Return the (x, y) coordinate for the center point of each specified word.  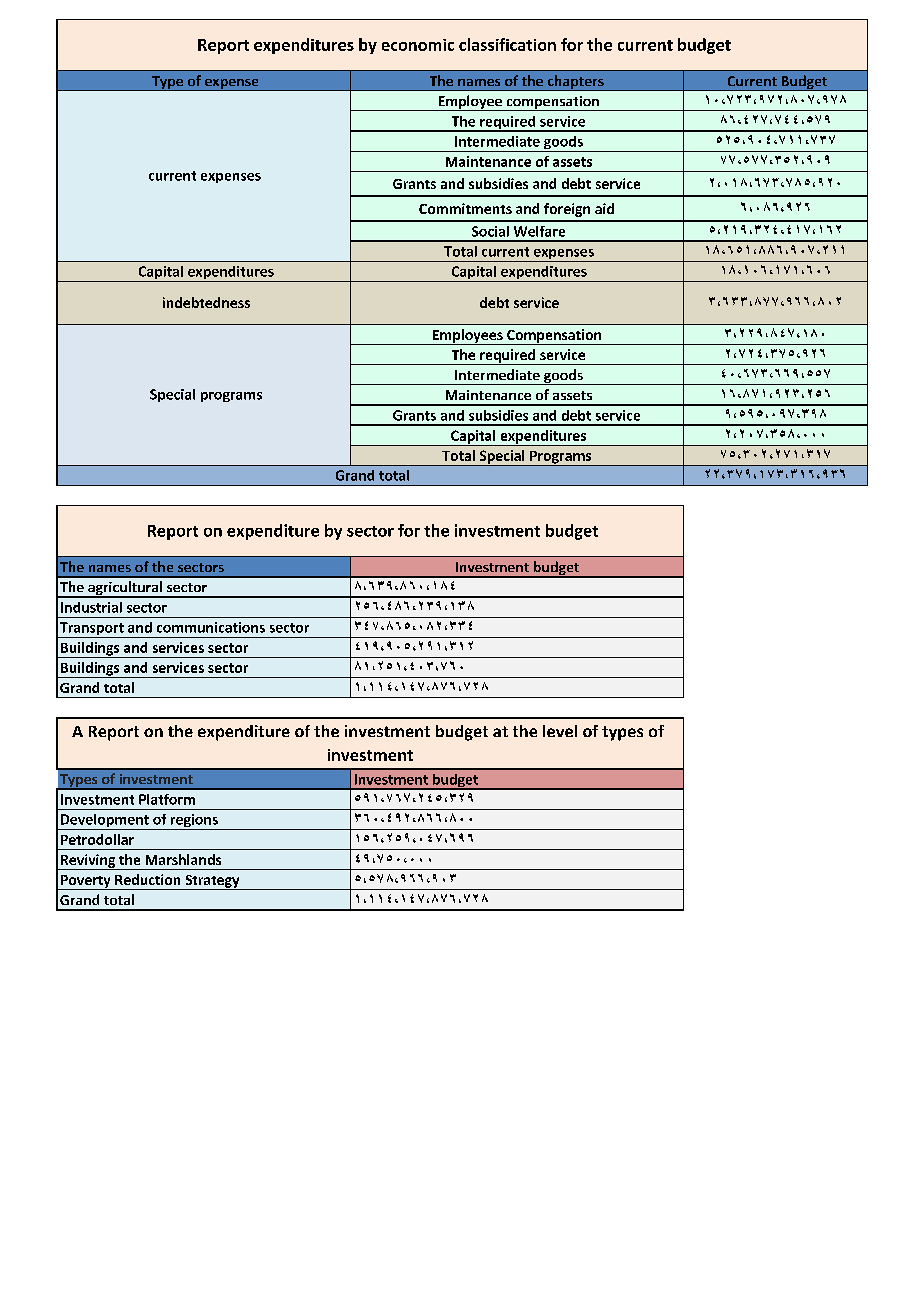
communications (211, 627)
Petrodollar (97, 839)
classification (507, 44)
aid (604, 208)
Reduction (147, 879)
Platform (167, 799)
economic (418, 45)
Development (104, 822)
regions (194, 822)
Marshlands (183, 859)
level (560, 731)
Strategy (212, 882)
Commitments (465, 208)
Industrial (91, 607)
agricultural (125, 589)
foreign (567, 210)
